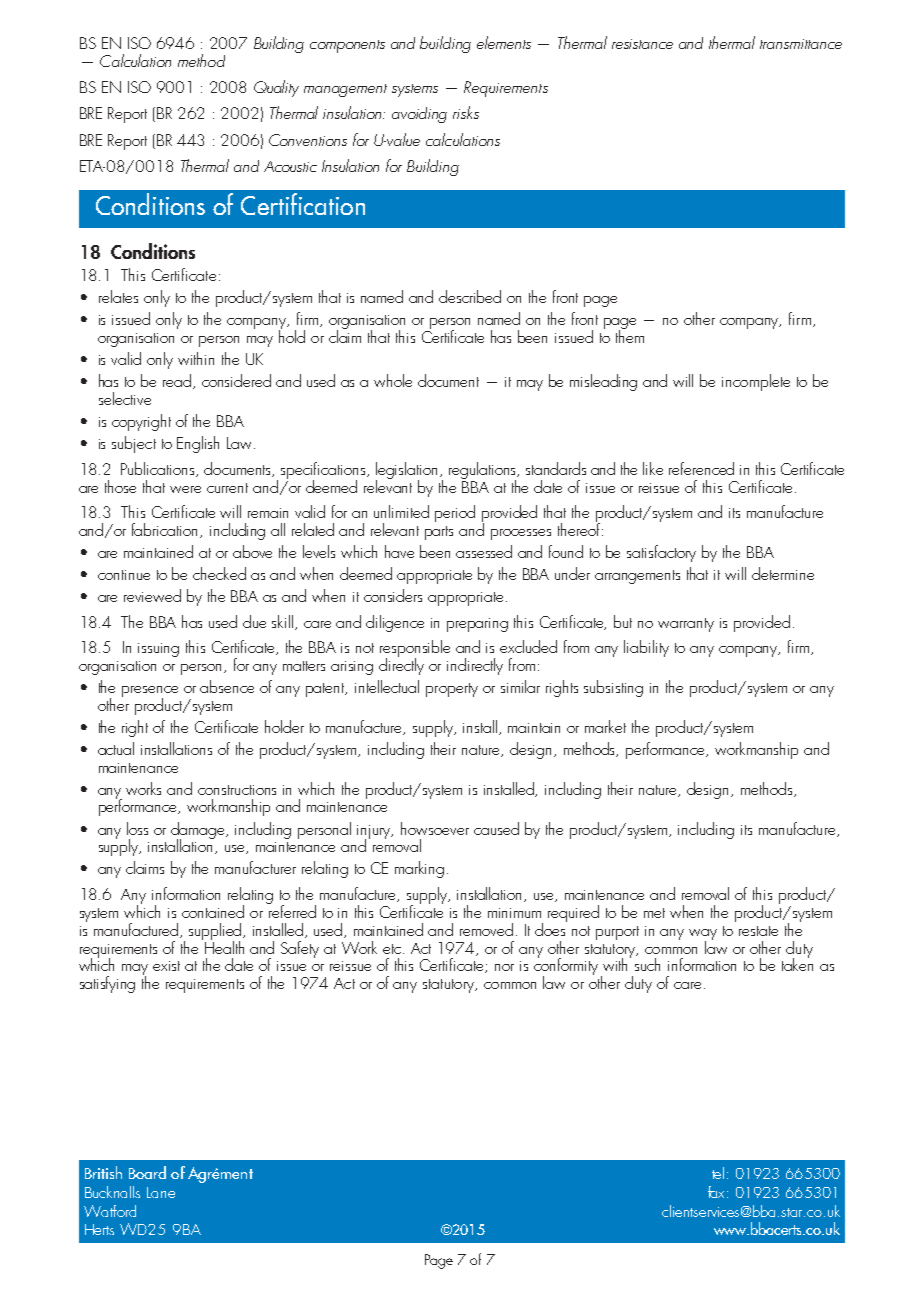 Image resolution: width=924 pixels, height=1308 pixels. Describe the element at coordinates (435, 828) in the screenshot. I see `howsoever` at that location.
